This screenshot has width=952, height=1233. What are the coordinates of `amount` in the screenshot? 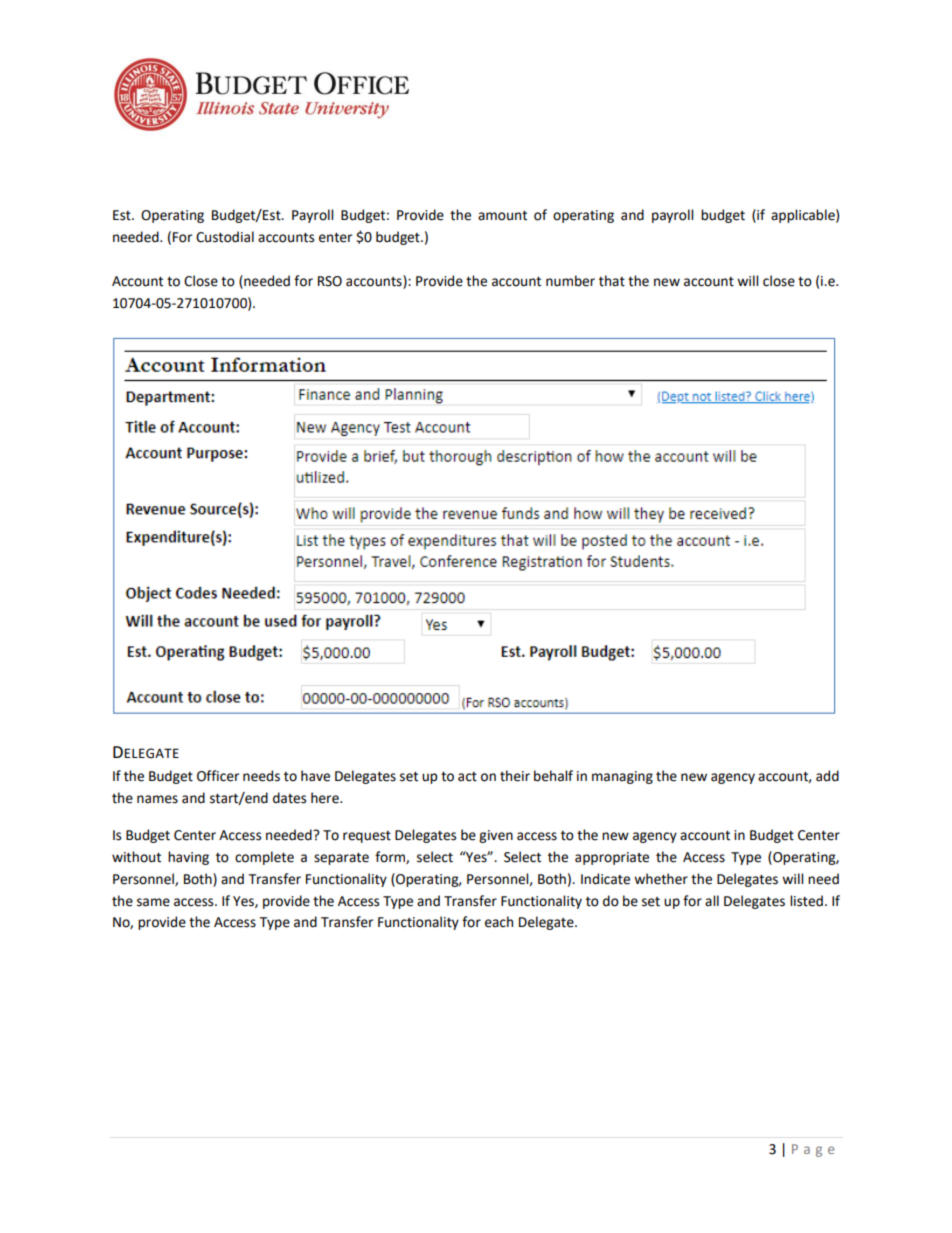 It's located at (502, 216).
